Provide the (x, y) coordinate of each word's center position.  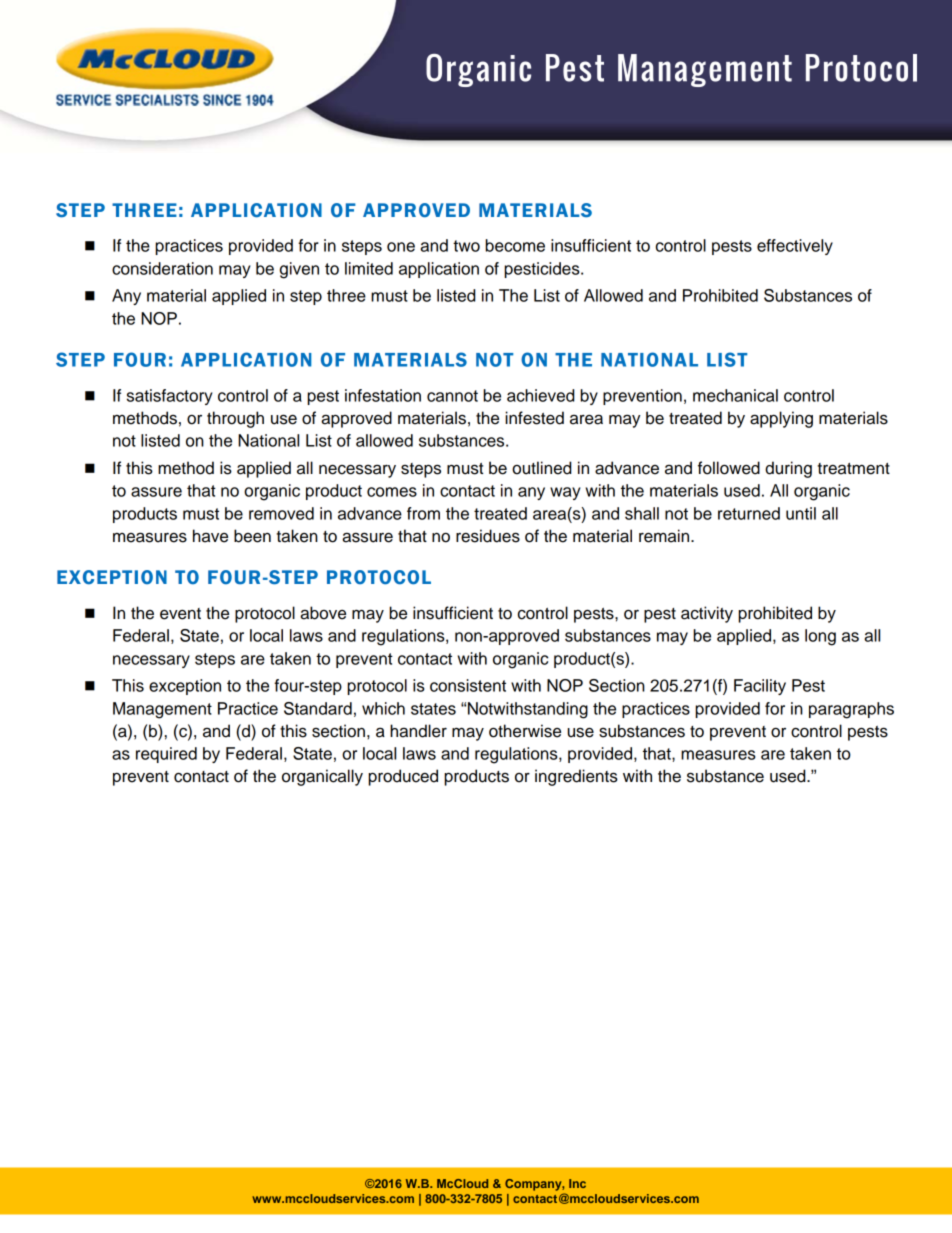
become (515, 245)
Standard (318, 708)
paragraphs (851, 710)
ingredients (576, 777)
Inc (577, 1183)
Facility (760, 687)
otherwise (525, 731)
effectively (795, 247)
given (299, 270)
